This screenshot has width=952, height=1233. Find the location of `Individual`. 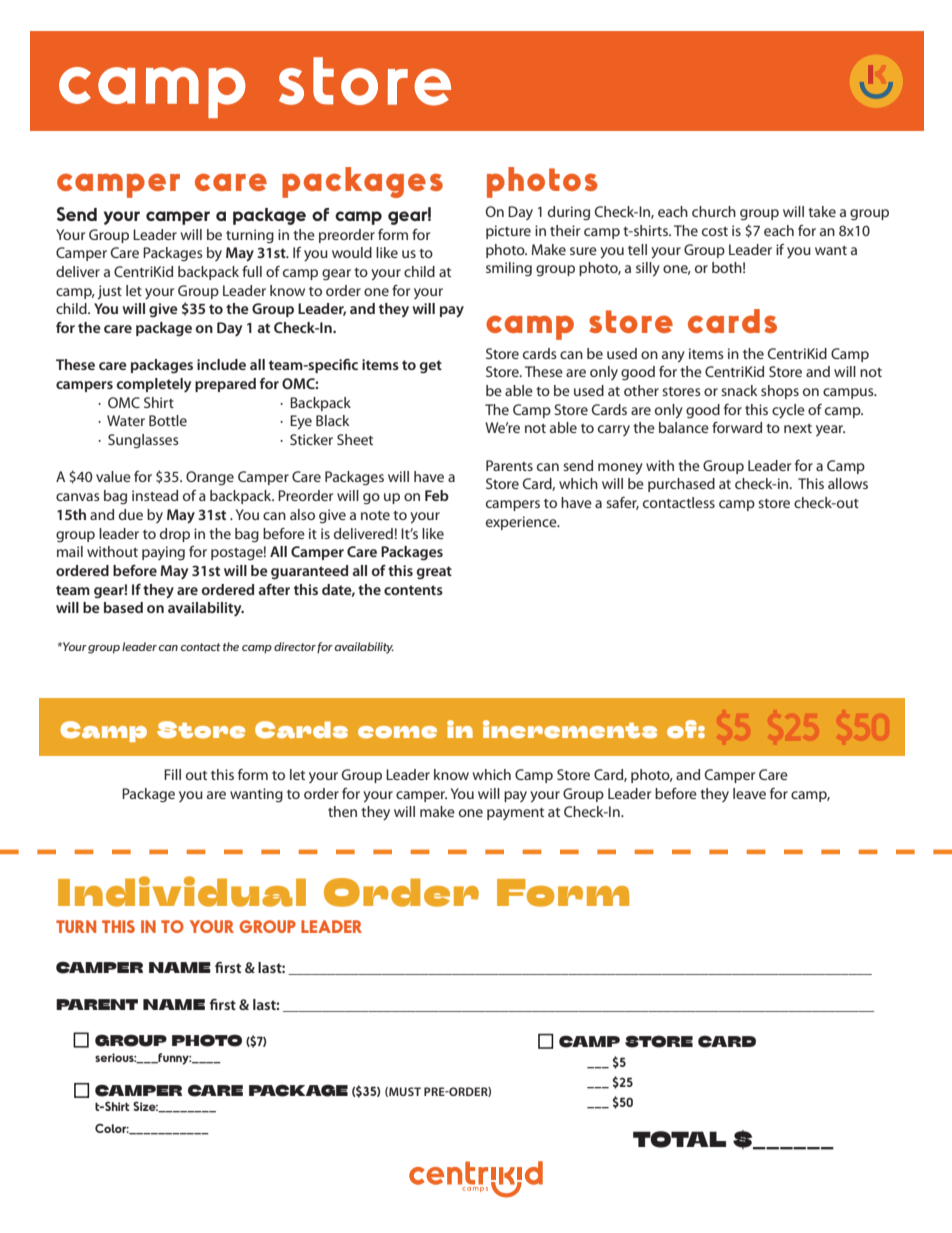

Individual is located at coordinates (182, 891).
